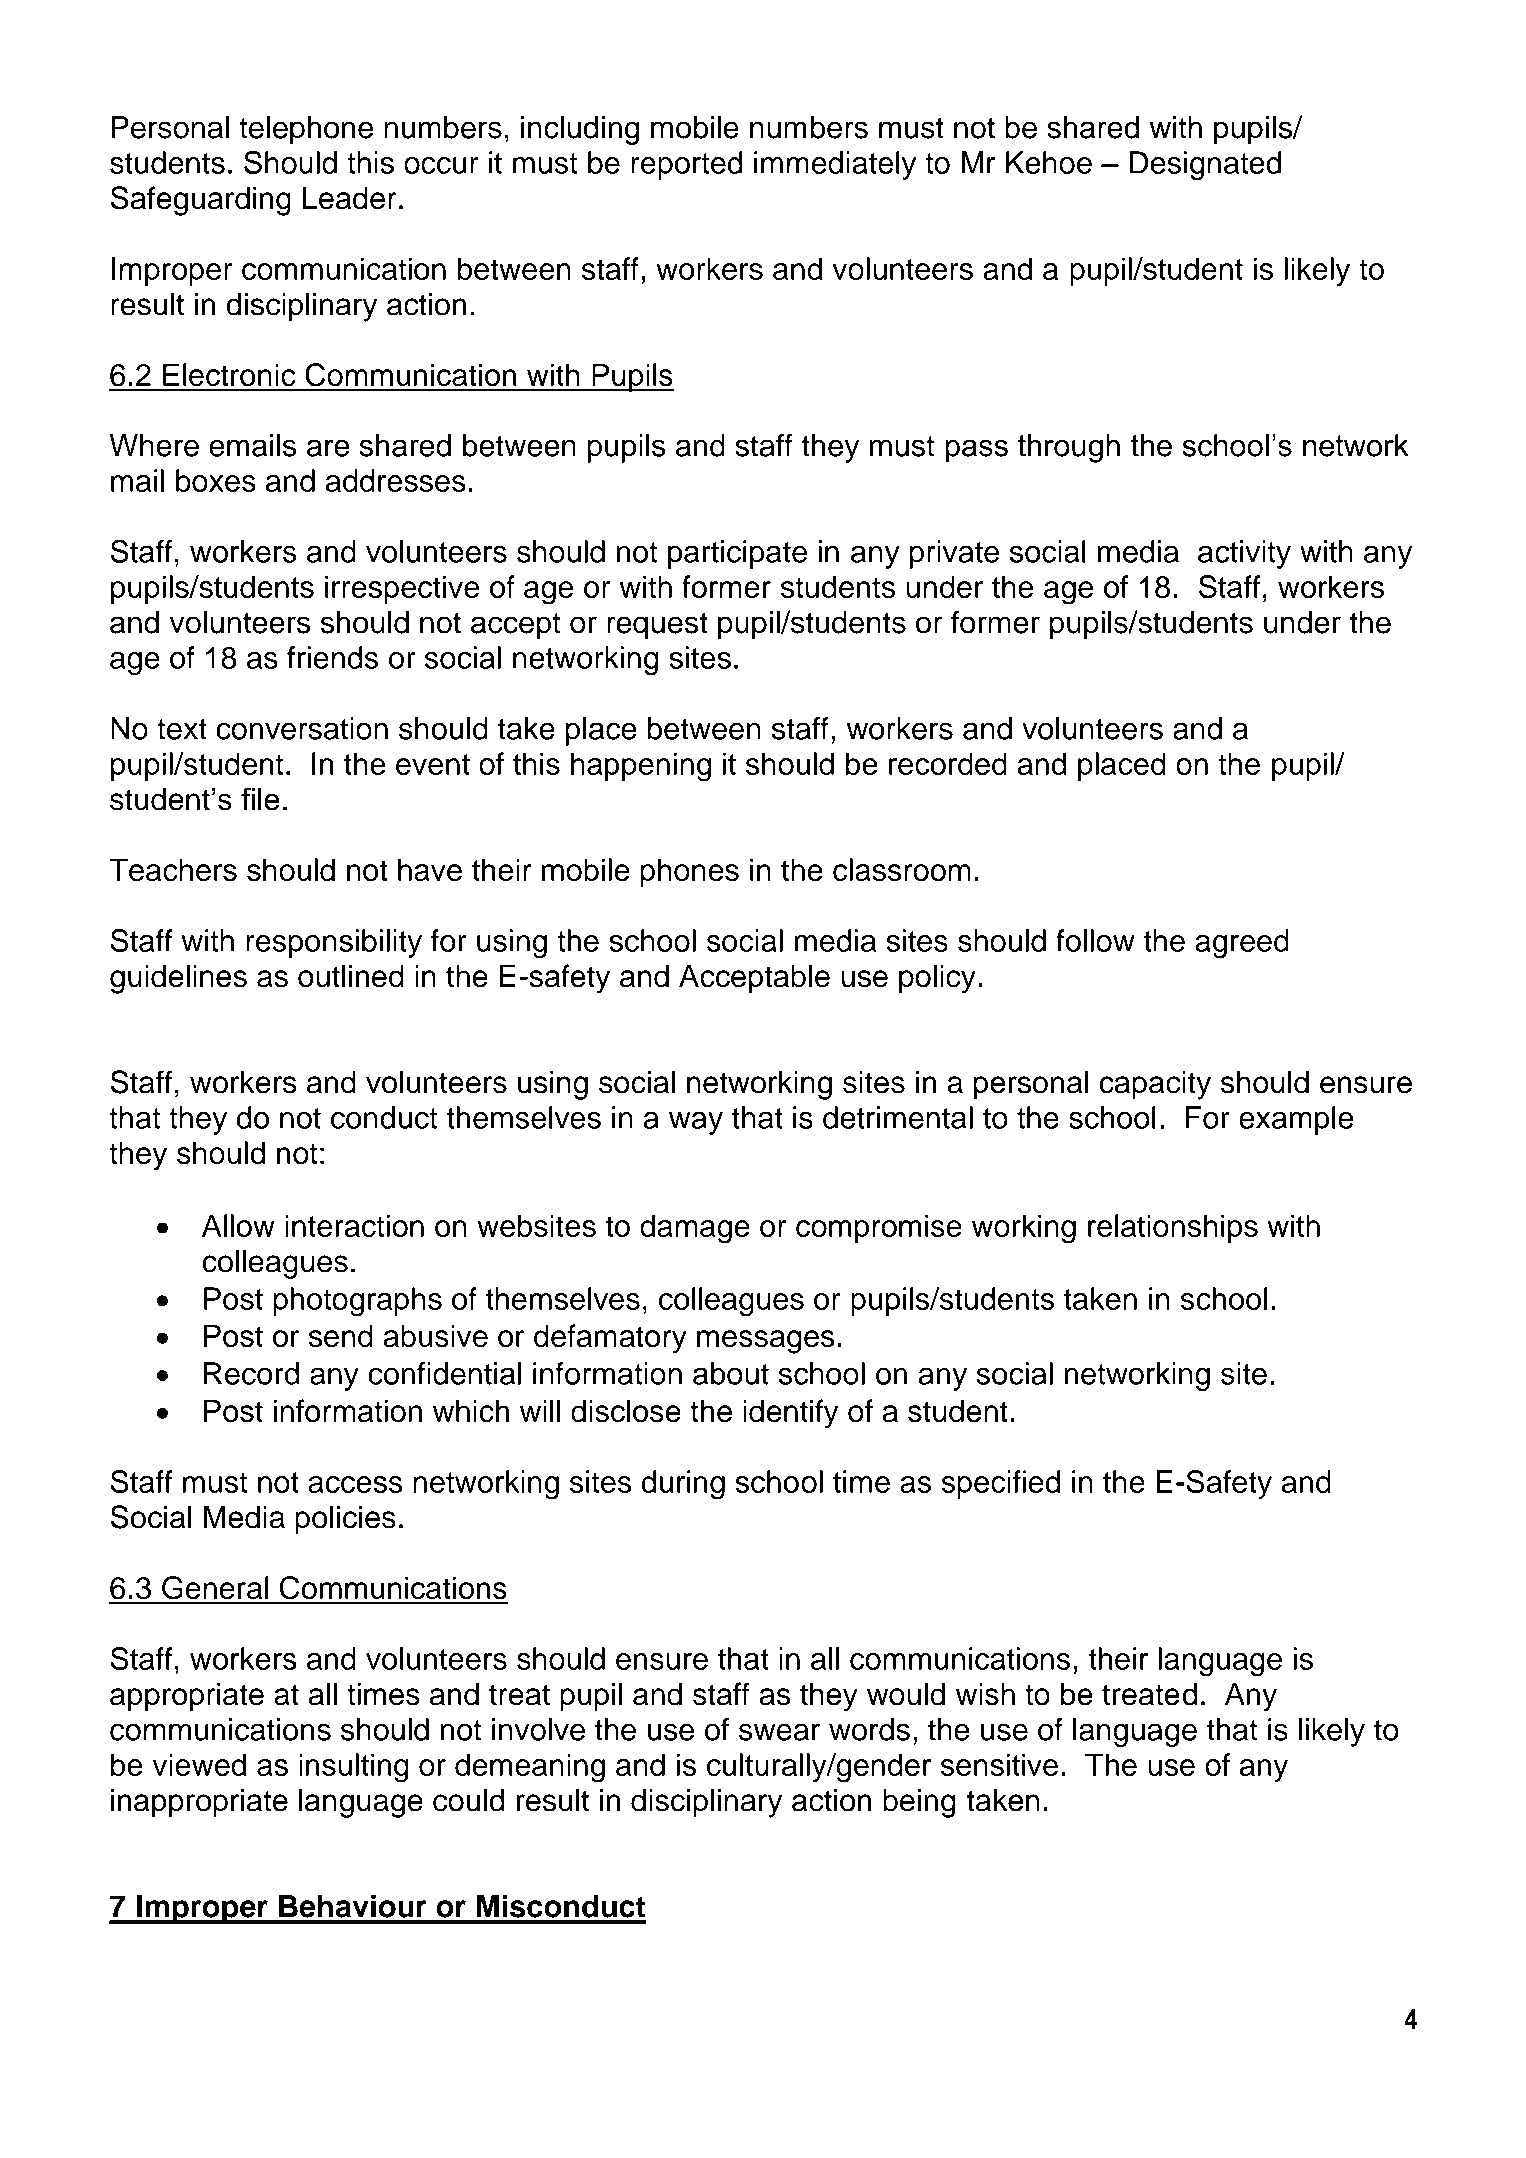 The image size is (1526, 2158). What do you see at coordinates (779, 1732) in the screenshot?
I see `swear` at bounding box center [779, 1732].
